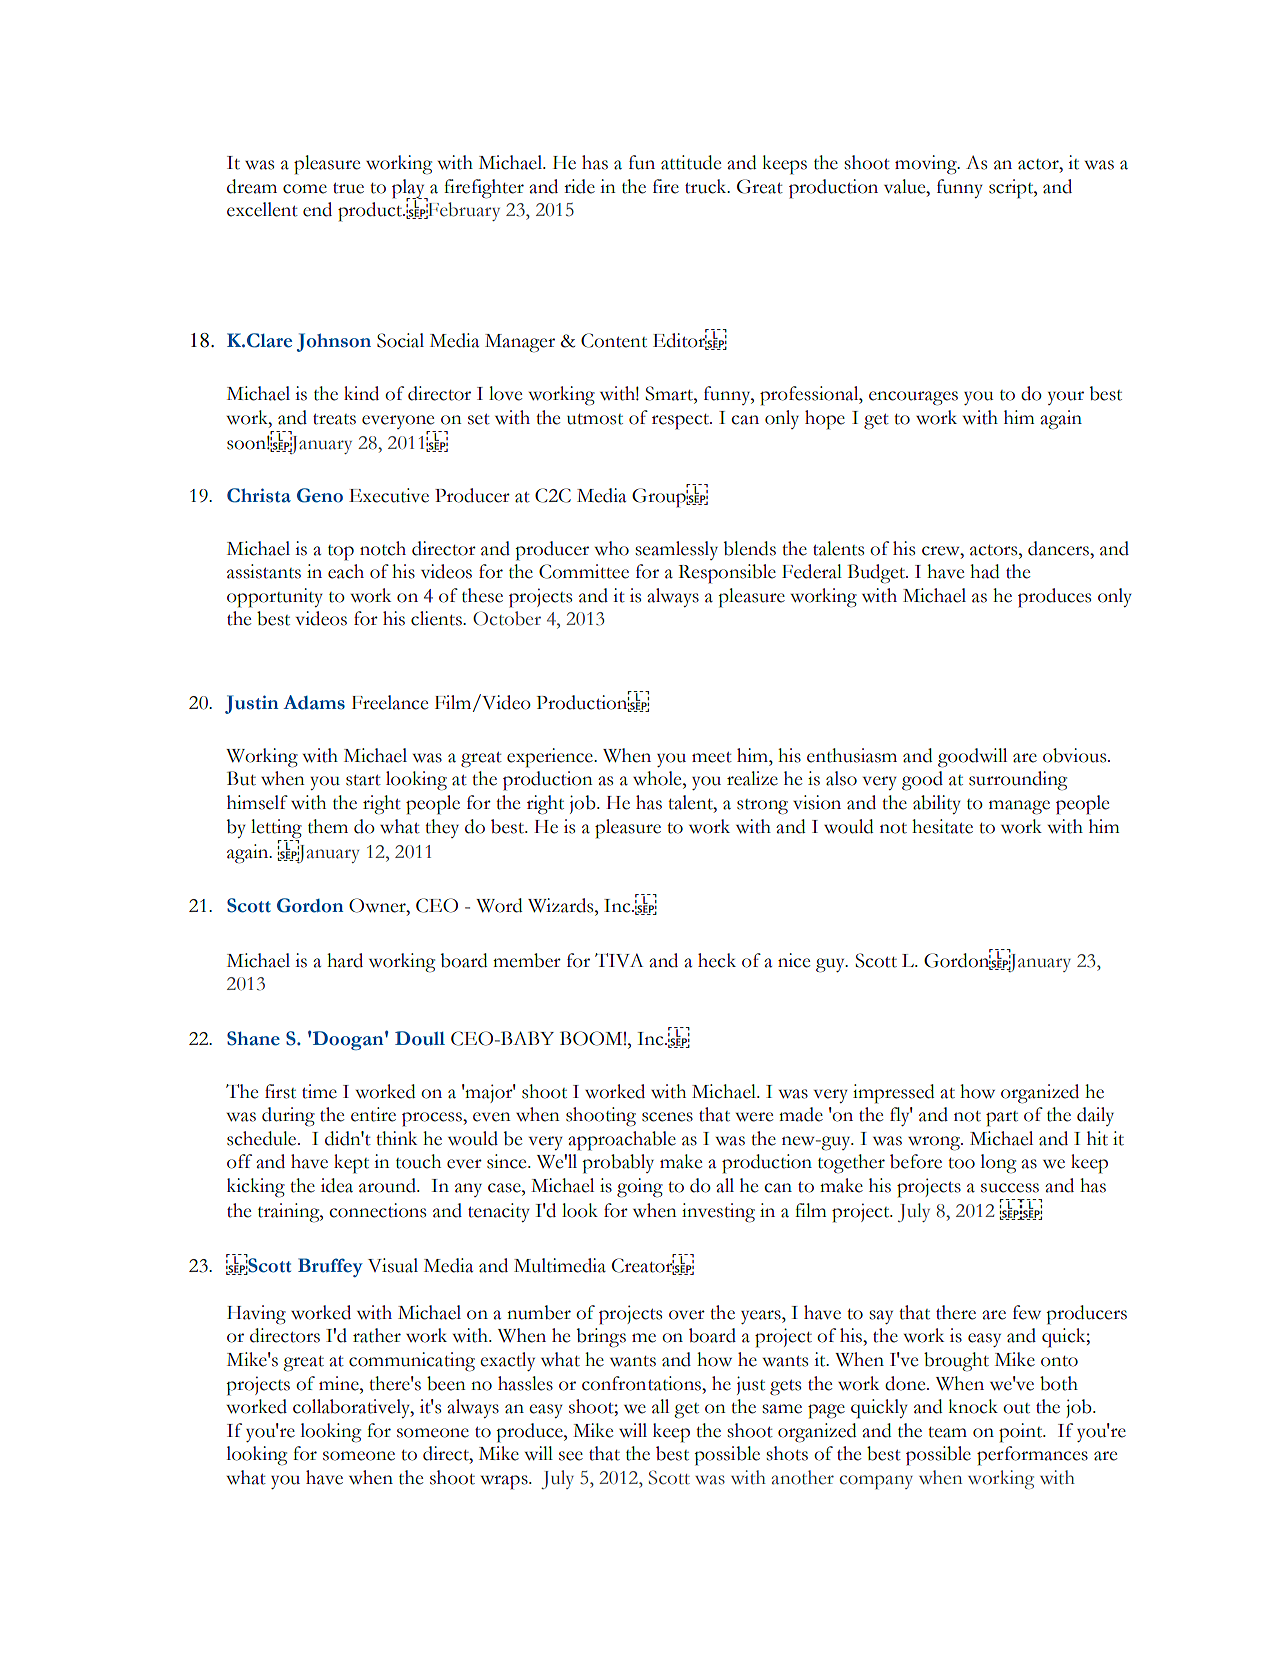 Image resolution: width=1284 pixels, height=1661 pixels. What do you see at coordinates (707, 186) in the image?
I see `truck` at bounding box center [707, 186].
